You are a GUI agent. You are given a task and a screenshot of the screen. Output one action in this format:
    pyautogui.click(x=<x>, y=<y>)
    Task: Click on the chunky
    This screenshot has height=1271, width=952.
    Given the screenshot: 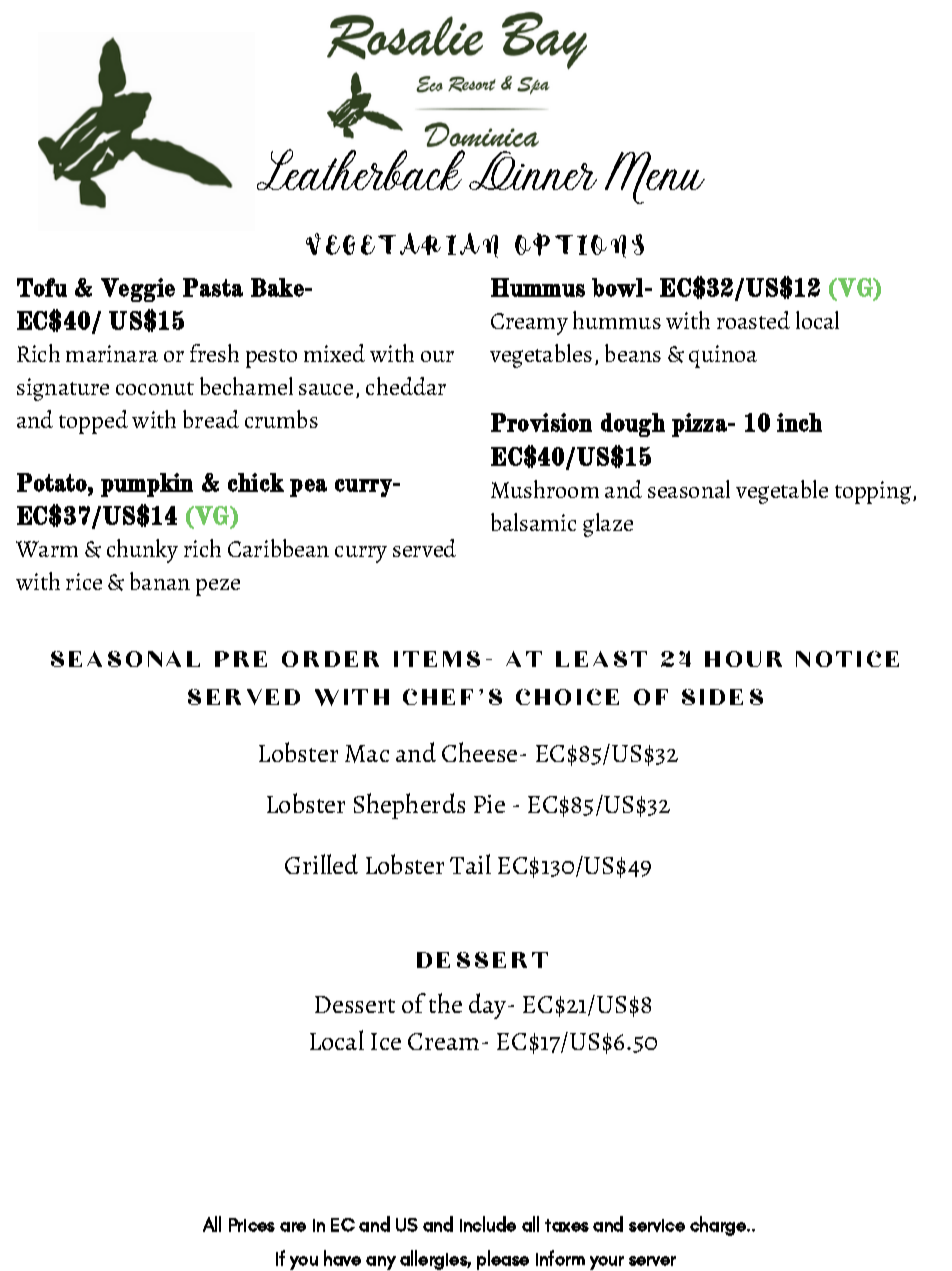 What is the action you would take?
    pyautogui.click(x=142, y=551)
